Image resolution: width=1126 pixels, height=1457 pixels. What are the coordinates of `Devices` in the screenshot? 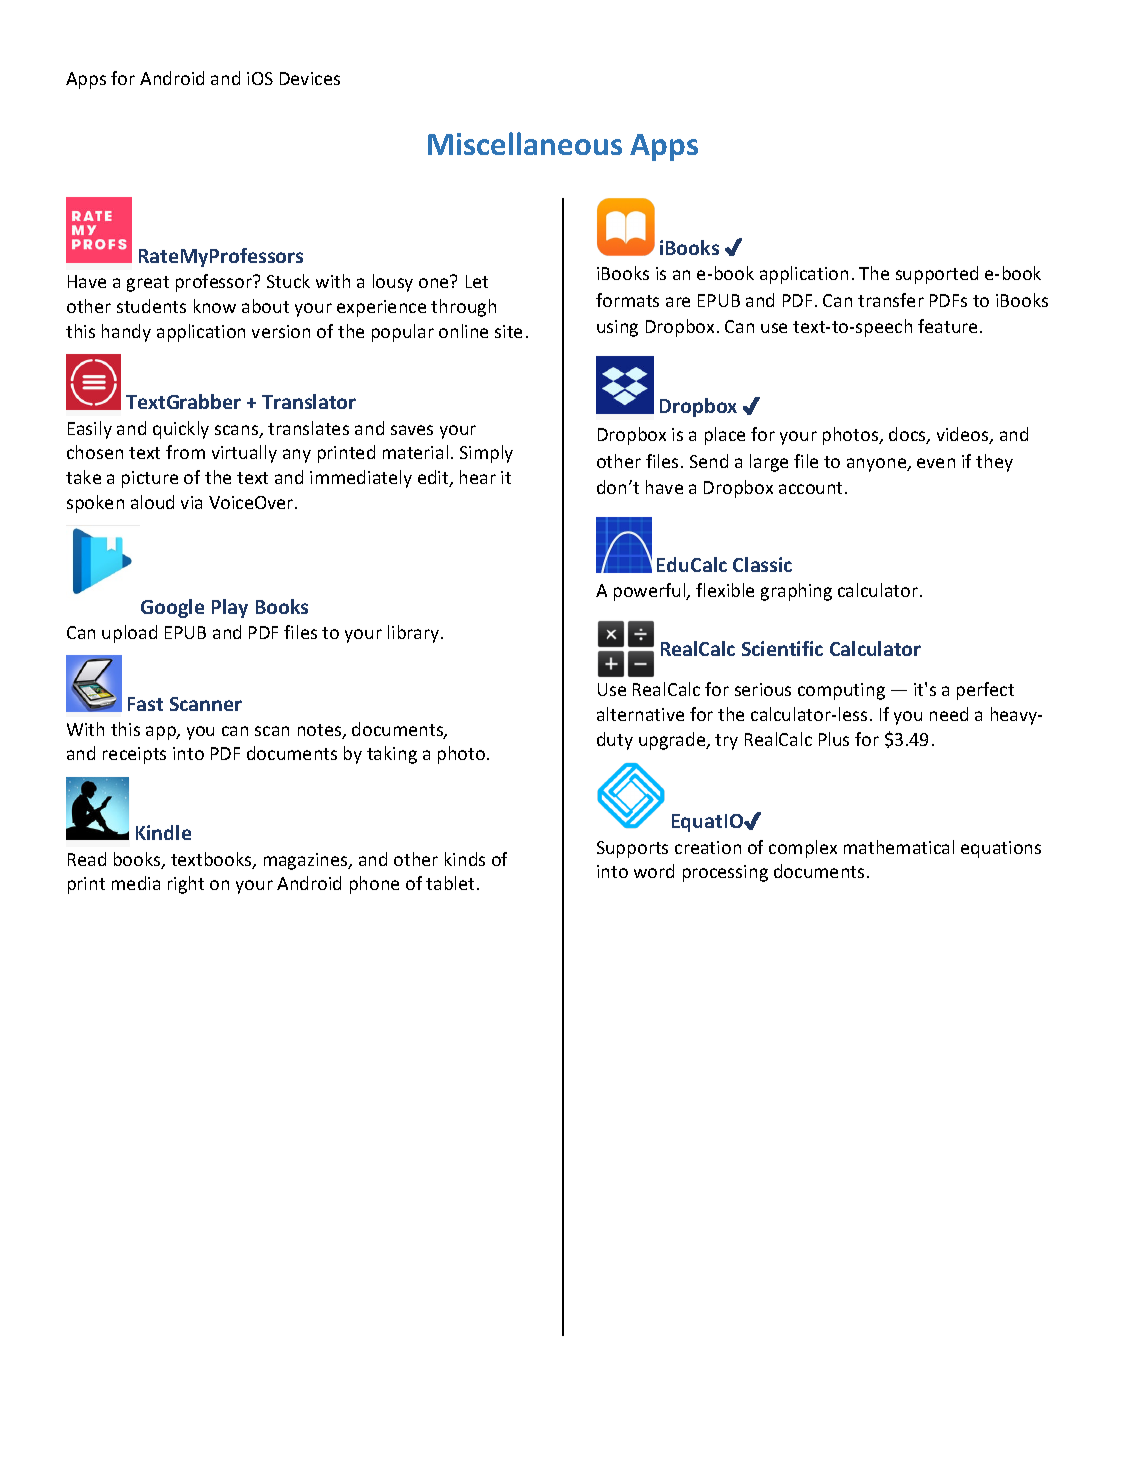 It's located at (310, 78).
